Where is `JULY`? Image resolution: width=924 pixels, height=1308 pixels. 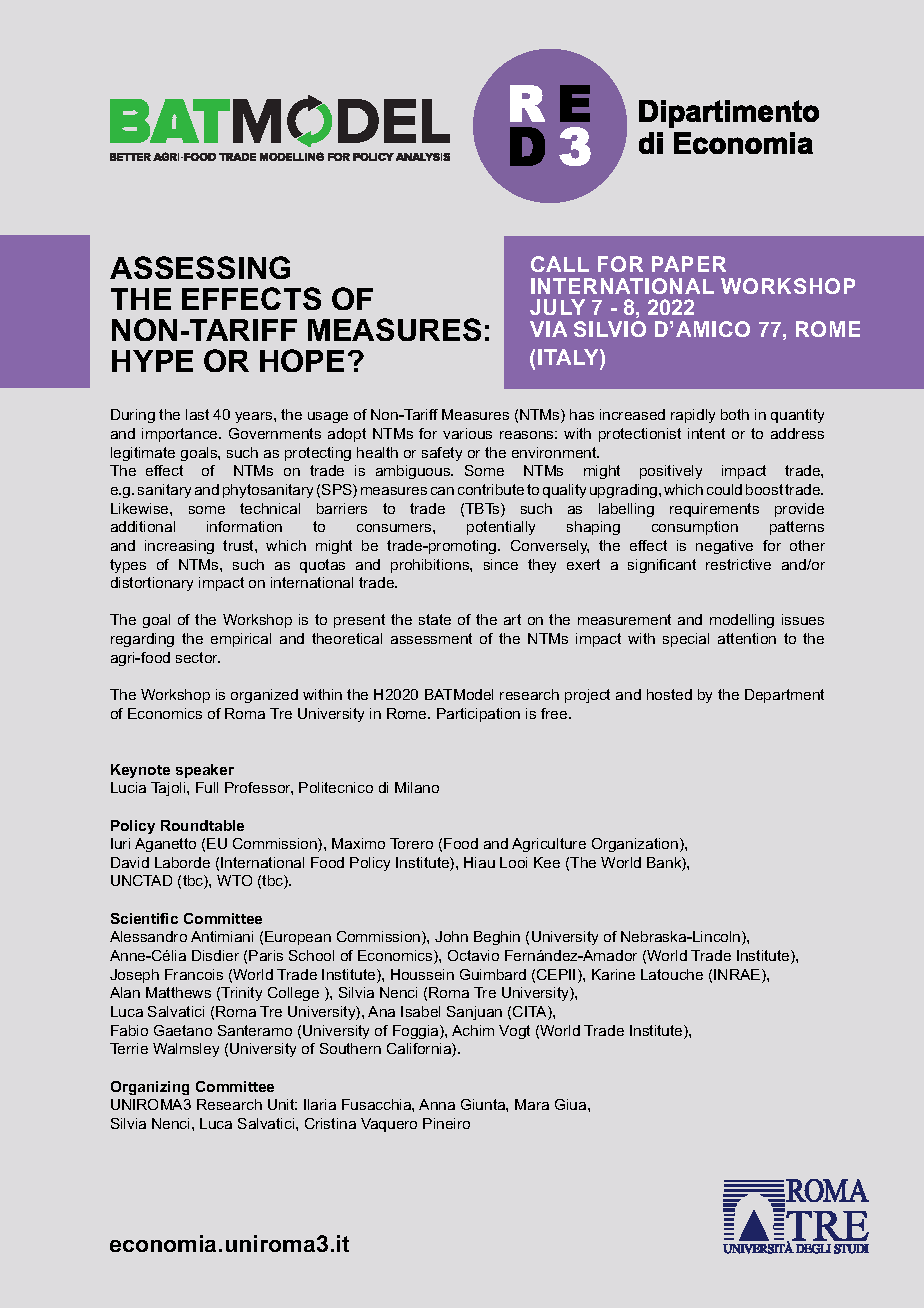
JULY is located at coordinates (557, 307).
